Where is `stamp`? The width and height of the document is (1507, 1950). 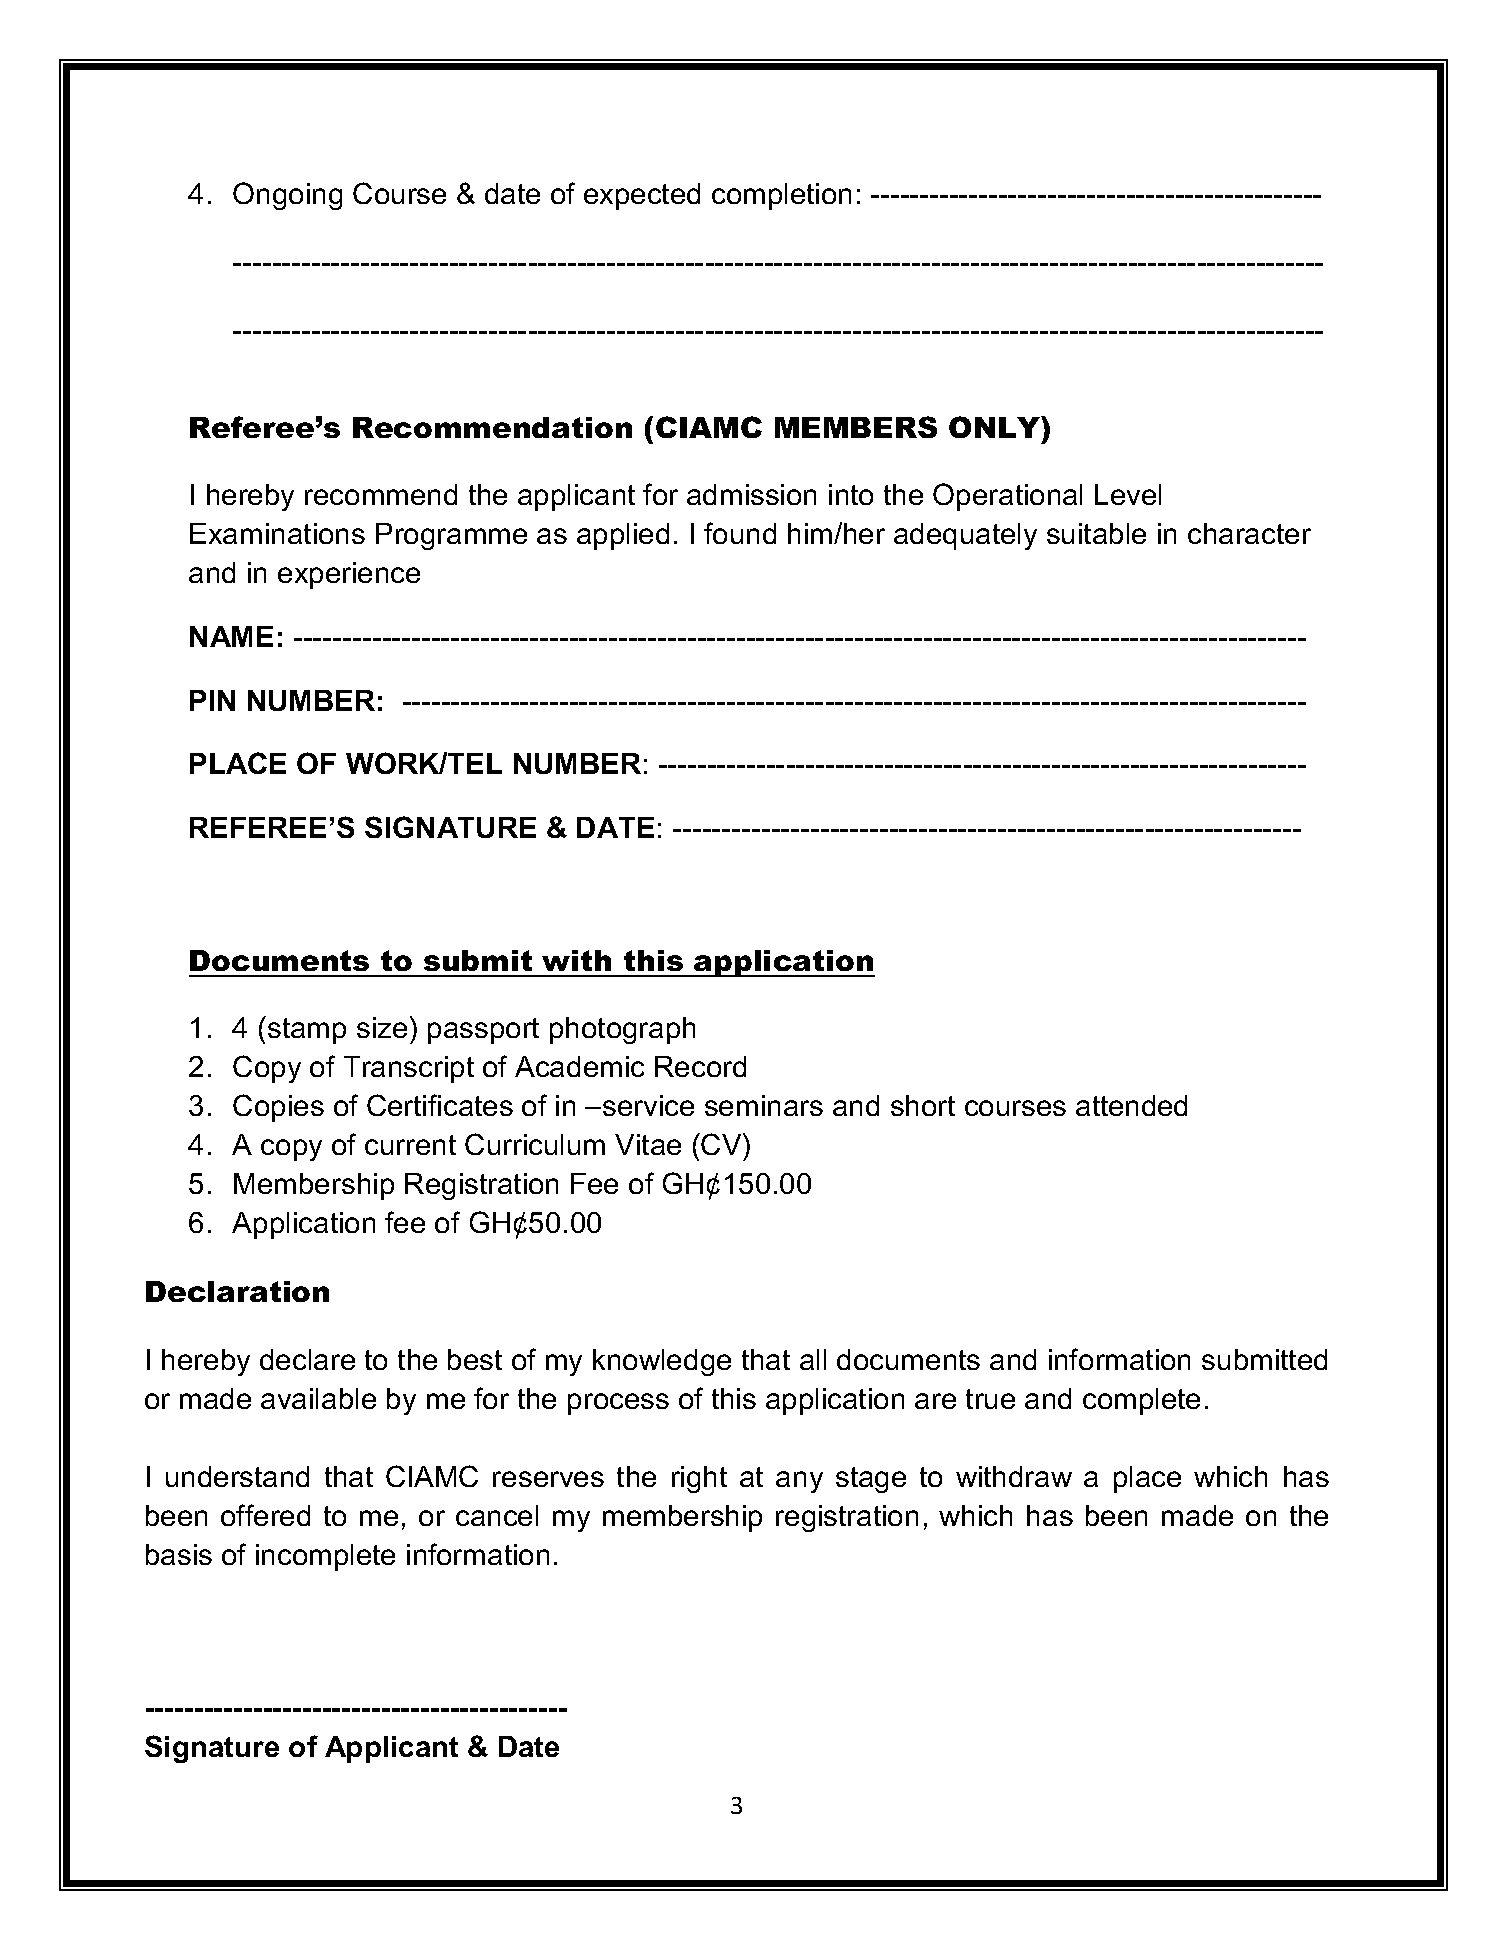 stamp is located at coordinates (307, 1031).
